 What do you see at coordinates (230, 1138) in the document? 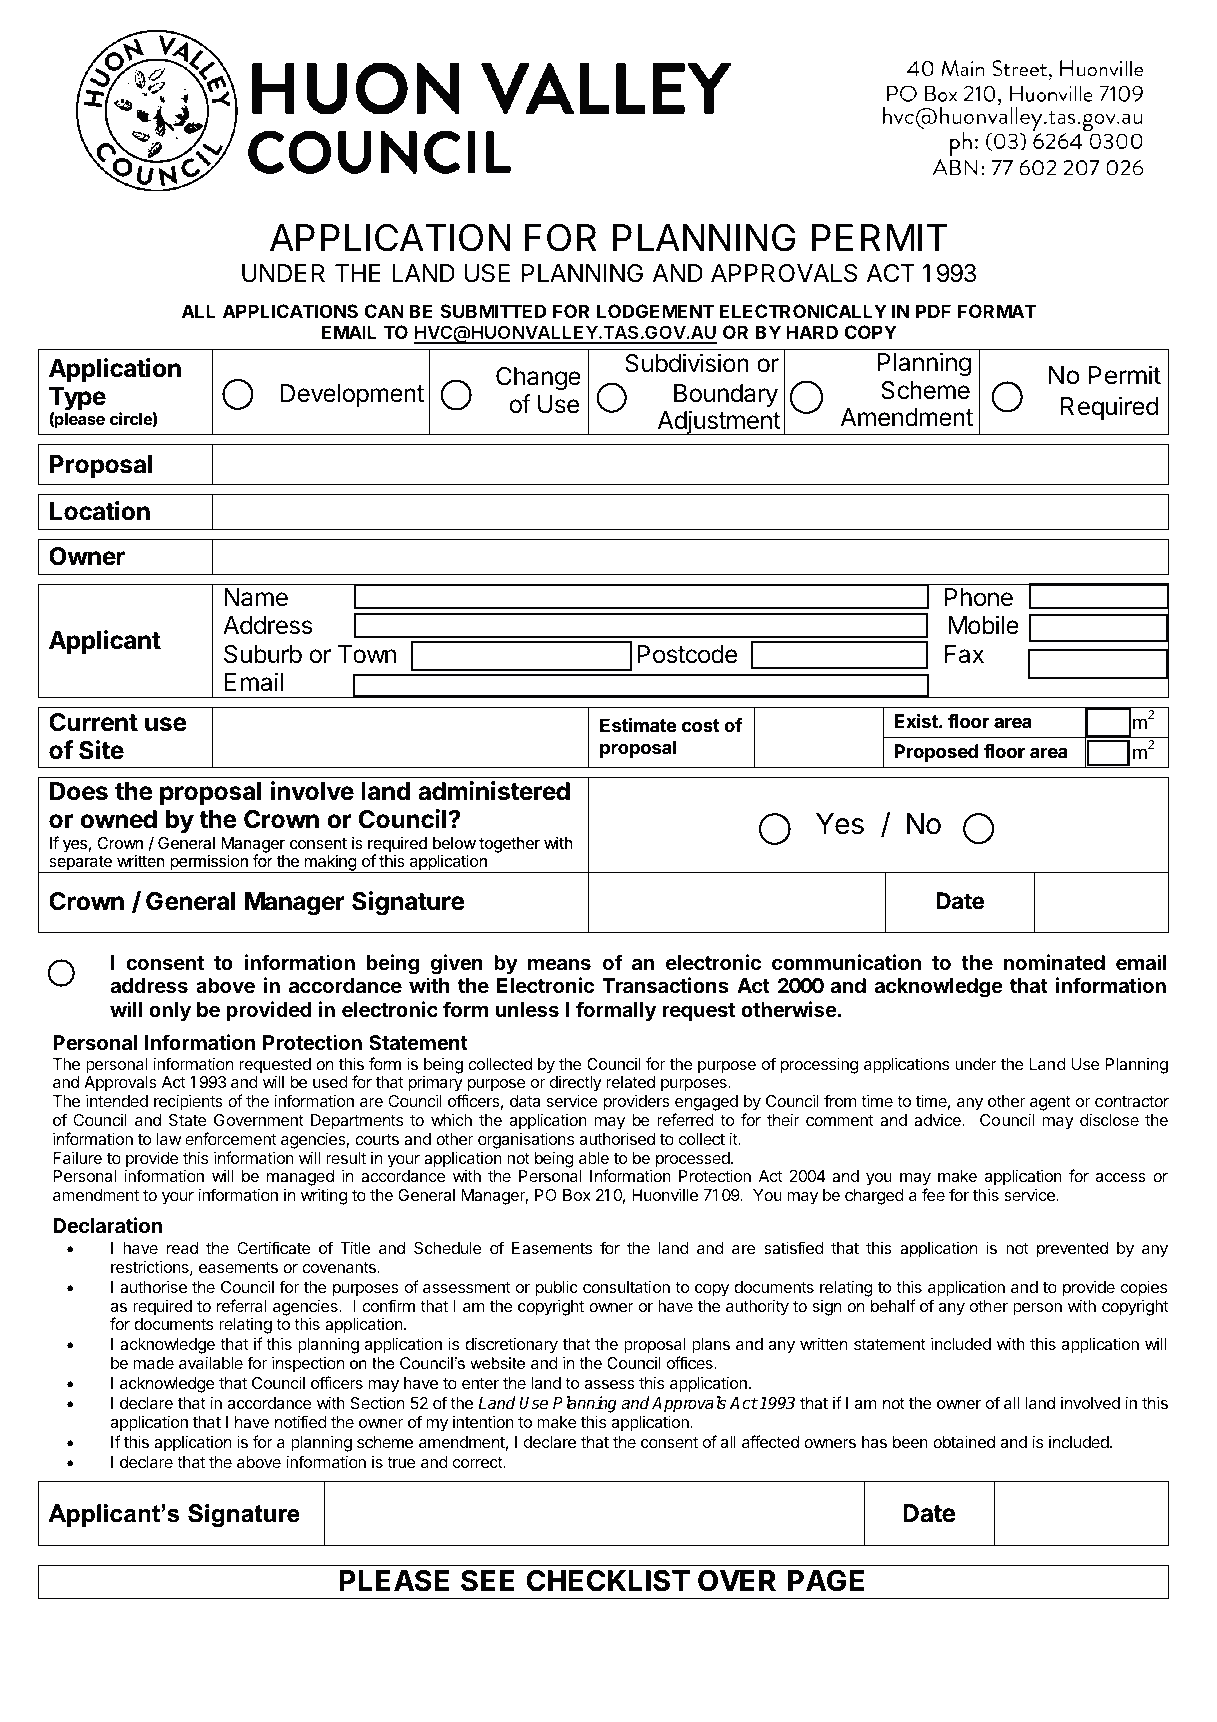
I see `enforcement` at bounding box center [230, 1138].
